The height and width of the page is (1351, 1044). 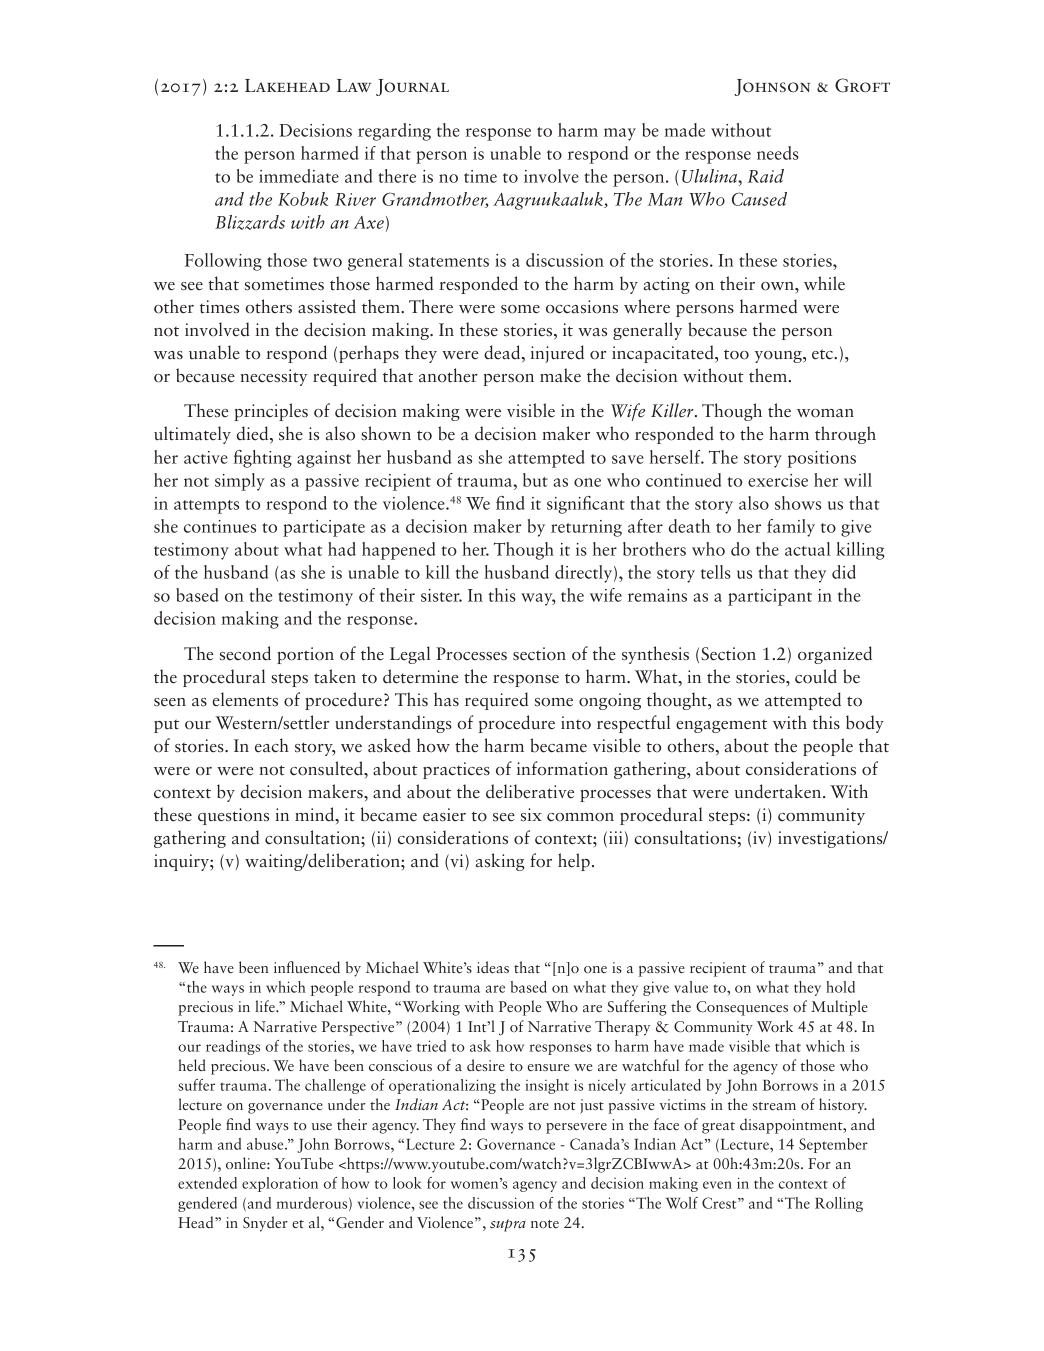 I want to click on immediate, so click(x=299, y=176).
